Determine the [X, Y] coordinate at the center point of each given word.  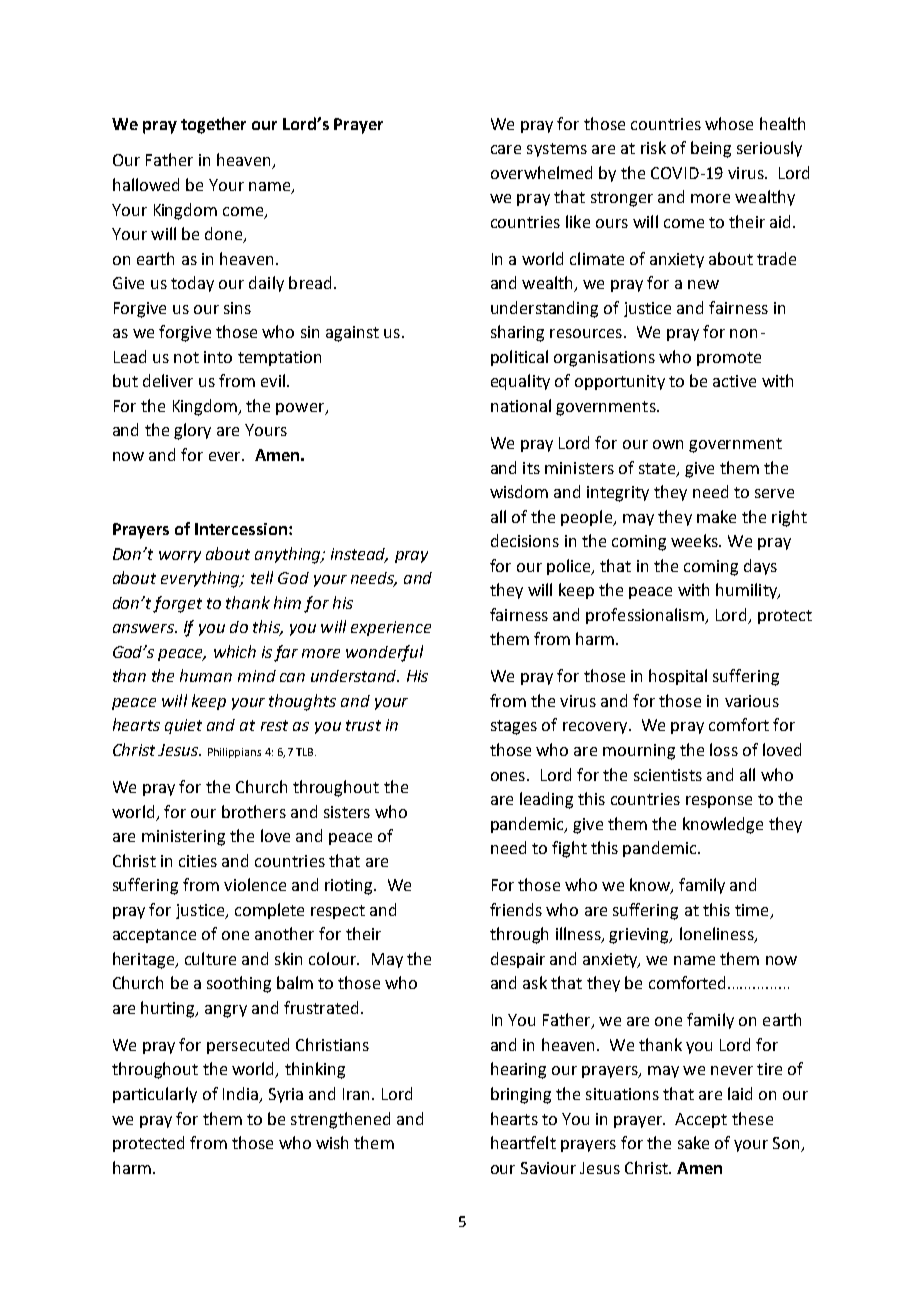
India [240, 1093]
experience [391, 628]
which [235, 651]
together [213, 125]
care [506, 149]
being [711, 149]
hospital [678, 677]
